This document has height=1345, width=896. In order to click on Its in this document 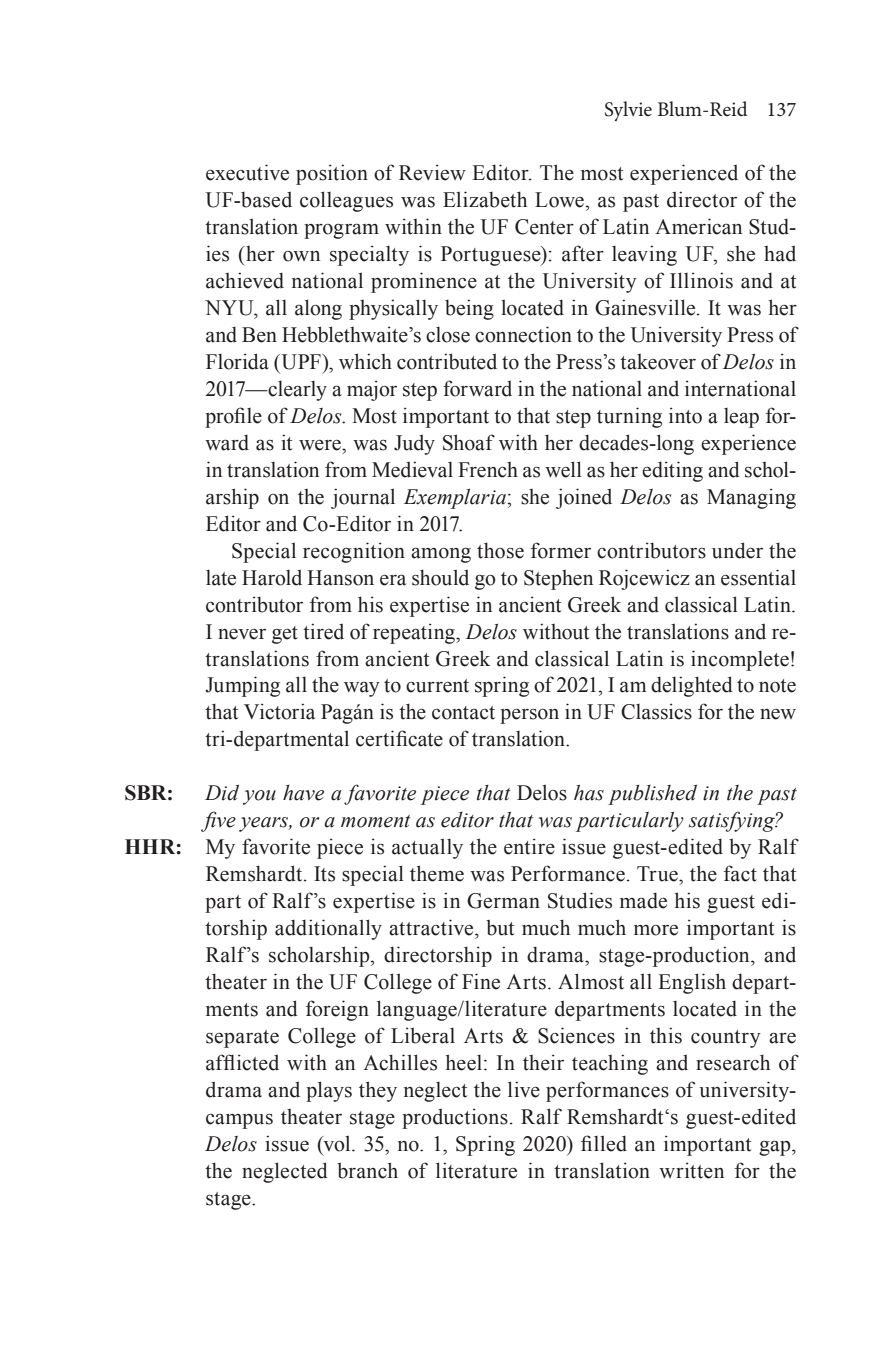, I will do `click(324, 874)`.
